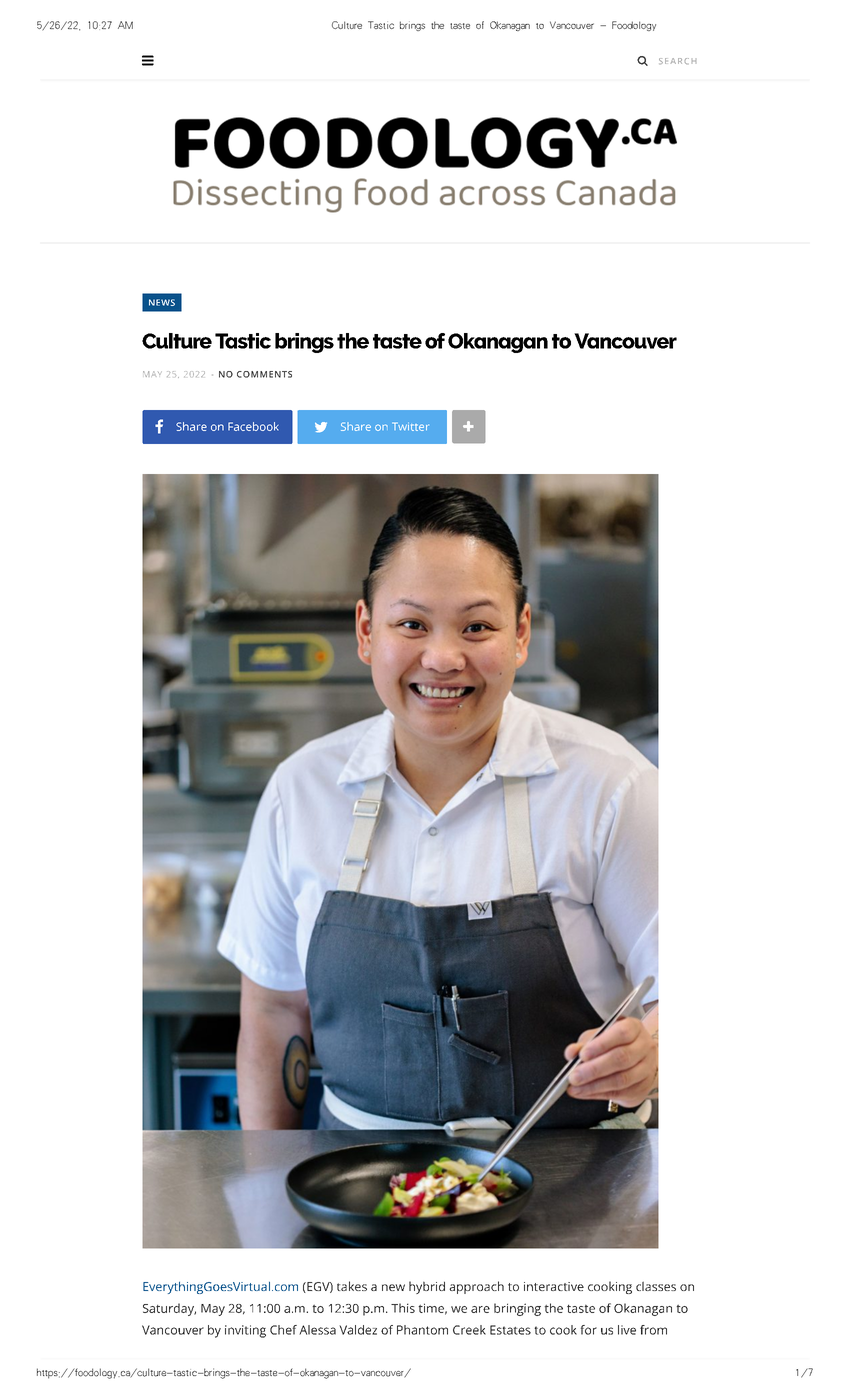 This screenshot has width=850, height=1400. Describe the element at coordinates (283, 1330) in the screenshot. I see `Chef` at that location.
